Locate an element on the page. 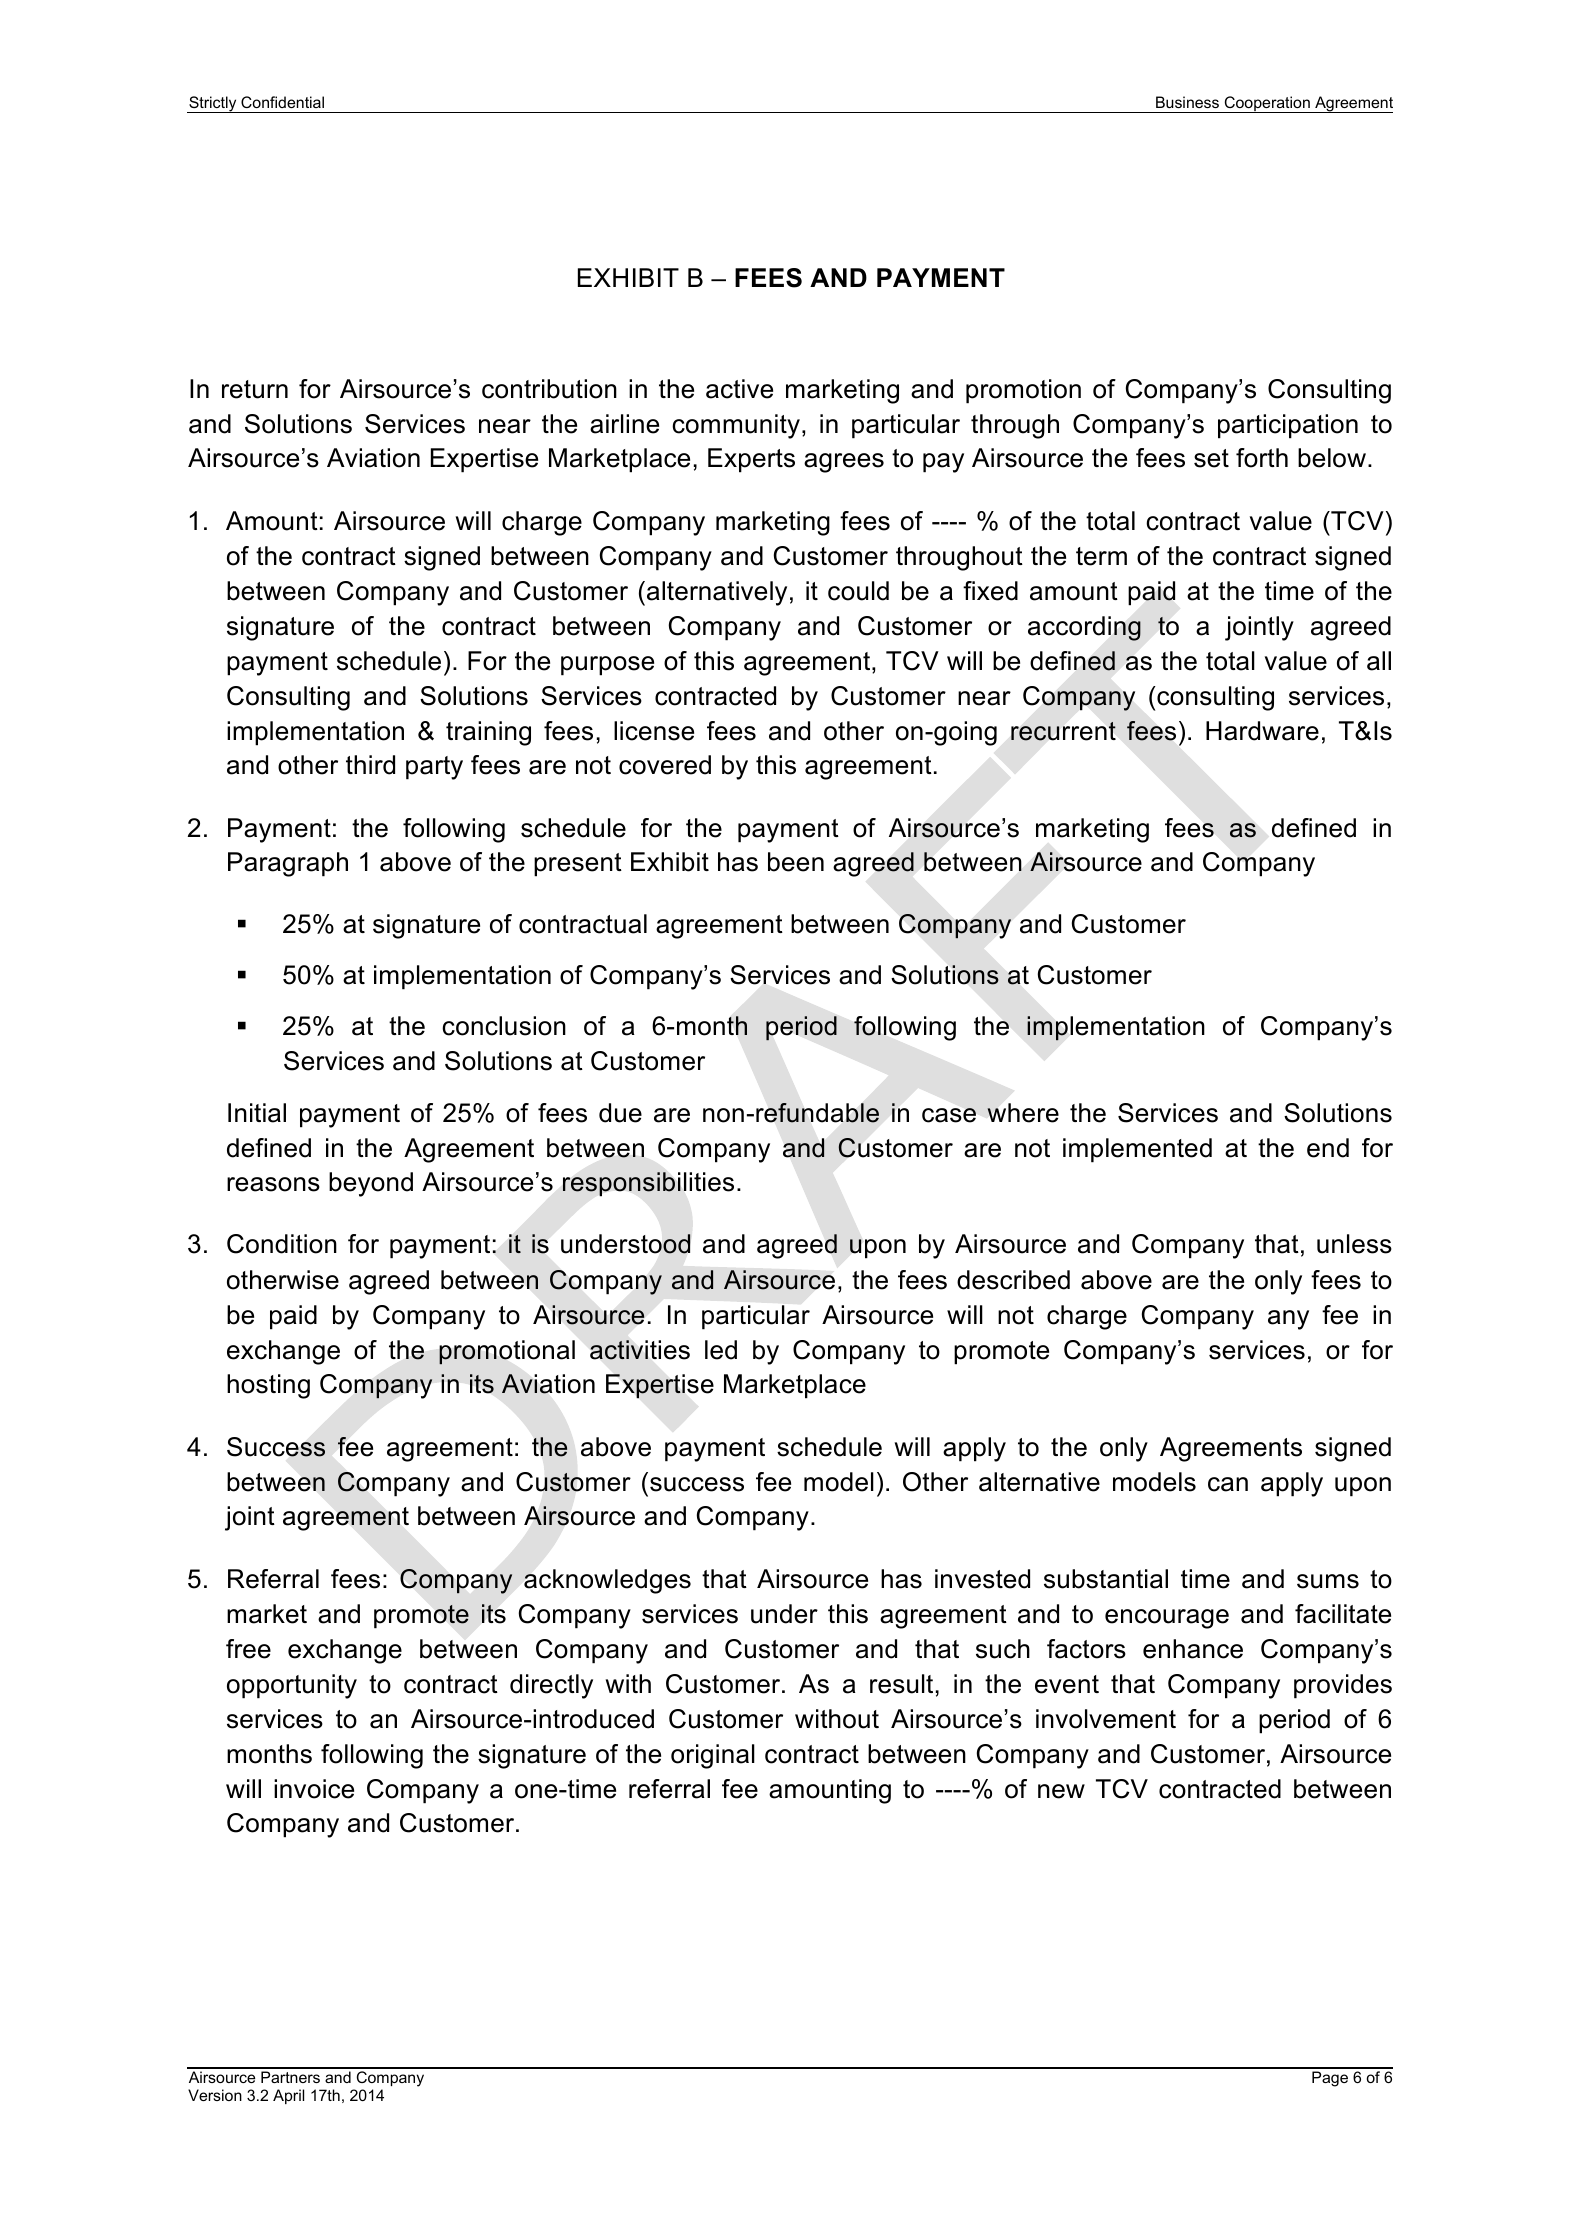 This page has width=1580, height=2235. Hardware is located at coordinates (1262, 731).
